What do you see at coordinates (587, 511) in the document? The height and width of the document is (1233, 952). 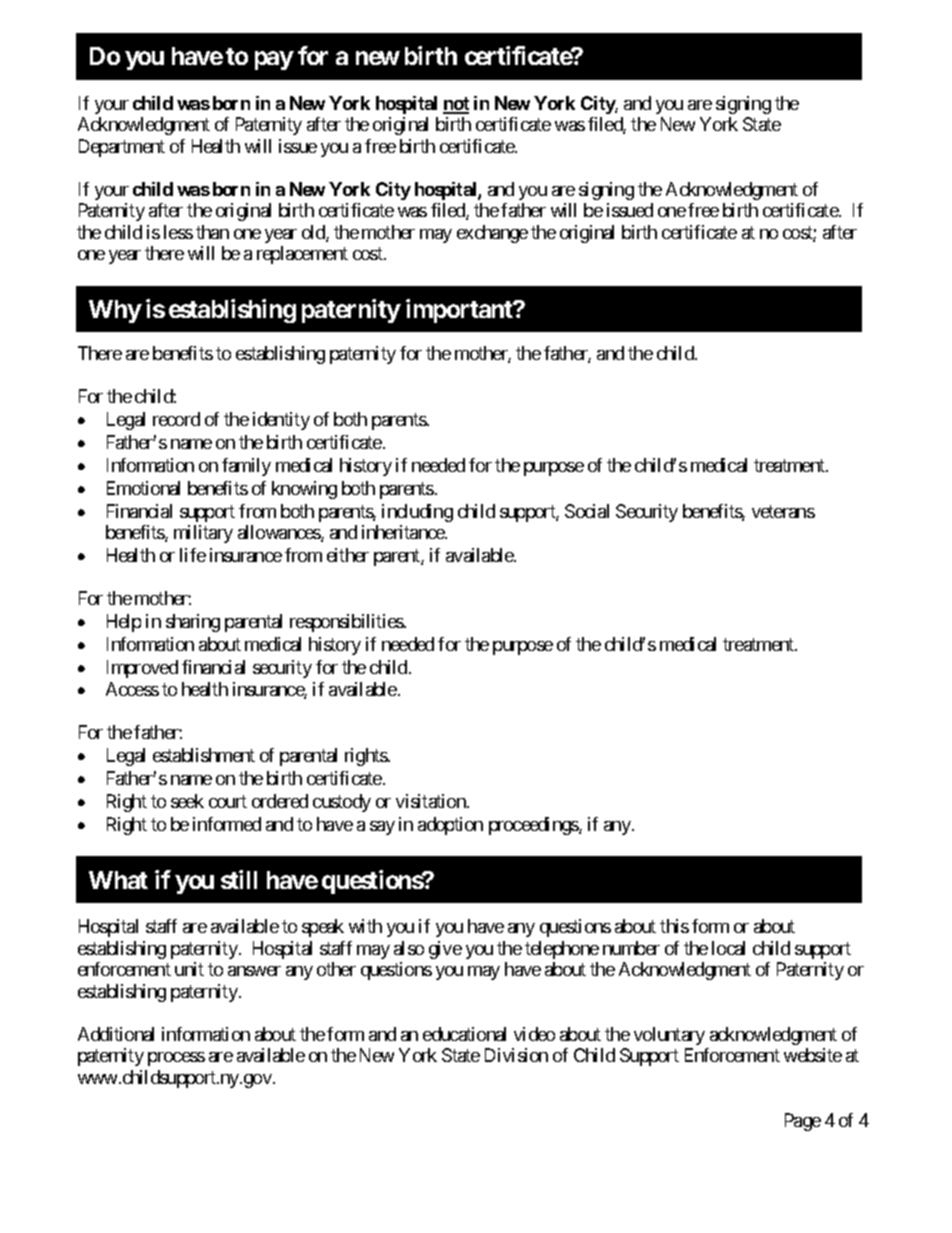 I see `Social` at bounding box center [587, 511].
